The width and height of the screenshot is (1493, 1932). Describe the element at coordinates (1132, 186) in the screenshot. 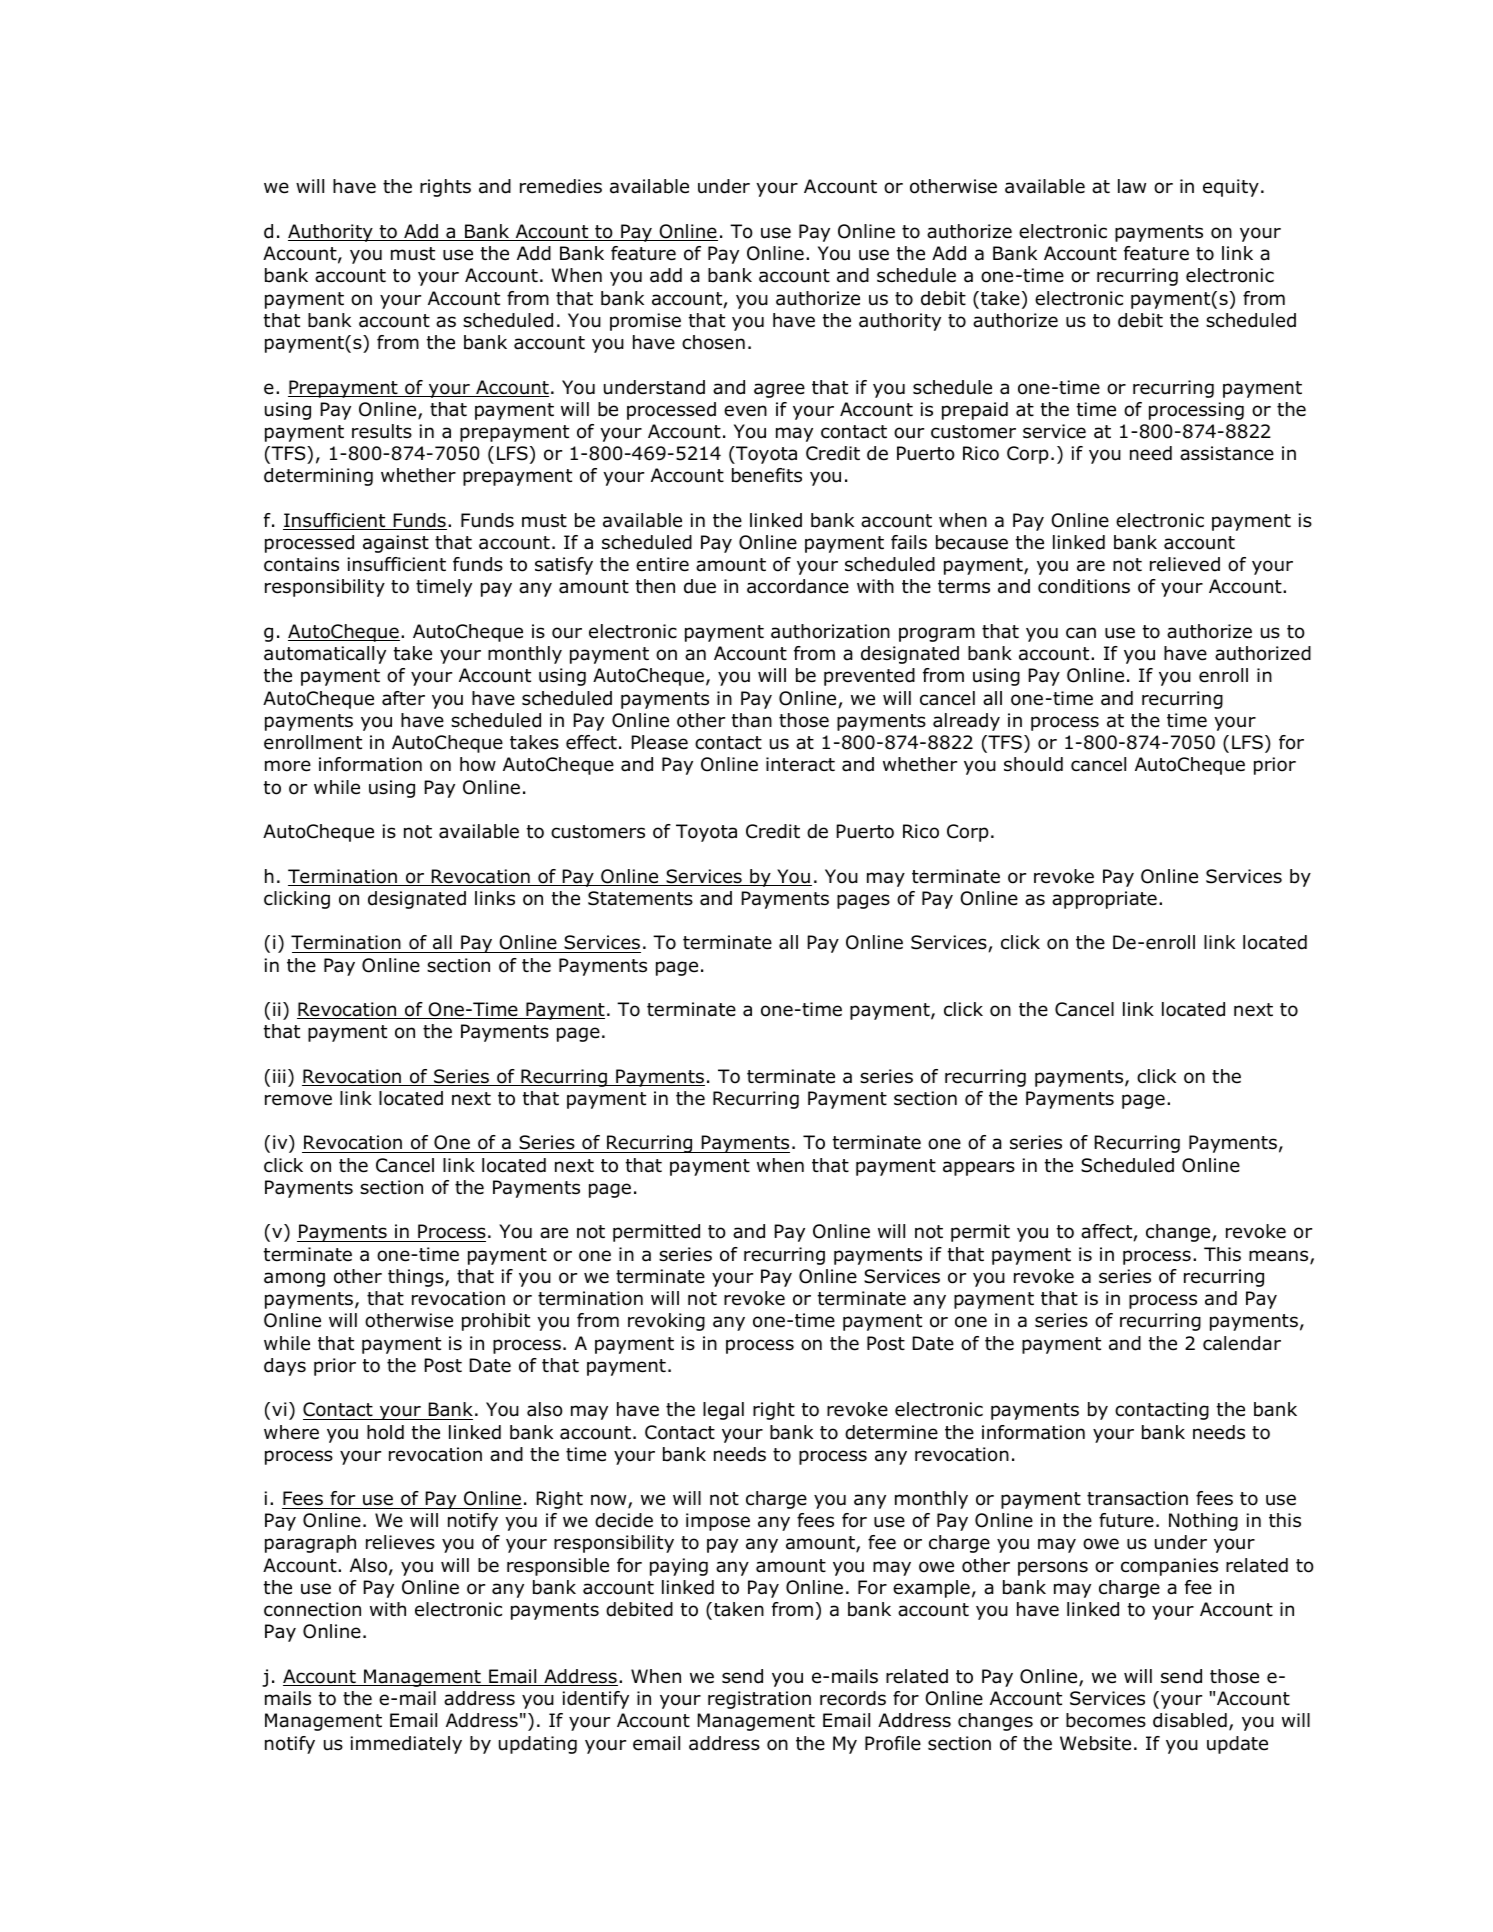

I see `law` at that location.
